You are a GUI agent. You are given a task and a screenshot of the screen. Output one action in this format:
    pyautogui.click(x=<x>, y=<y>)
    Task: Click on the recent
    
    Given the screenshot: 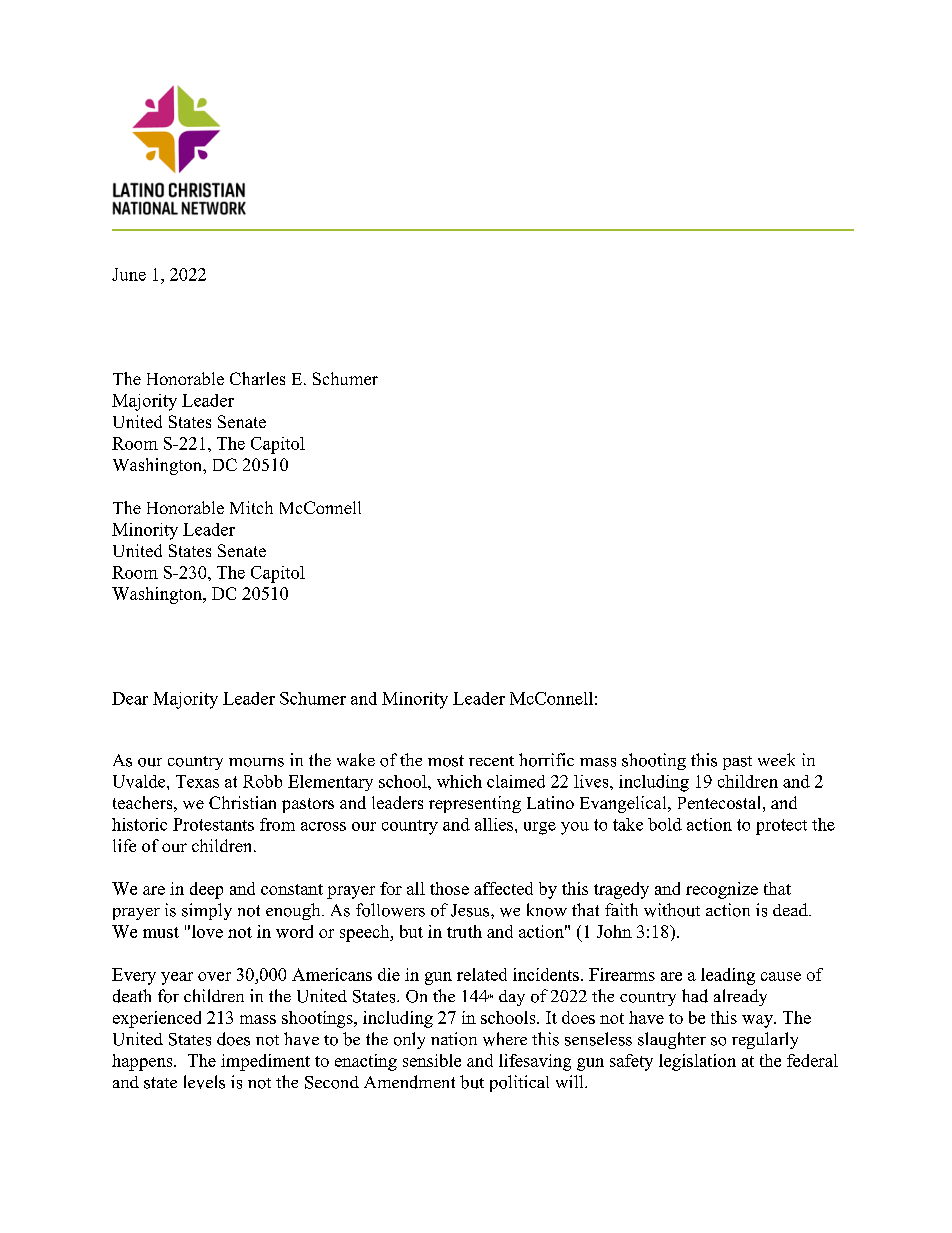 What is the action you would take?
    pyautogui.click(x=491, y=761)
